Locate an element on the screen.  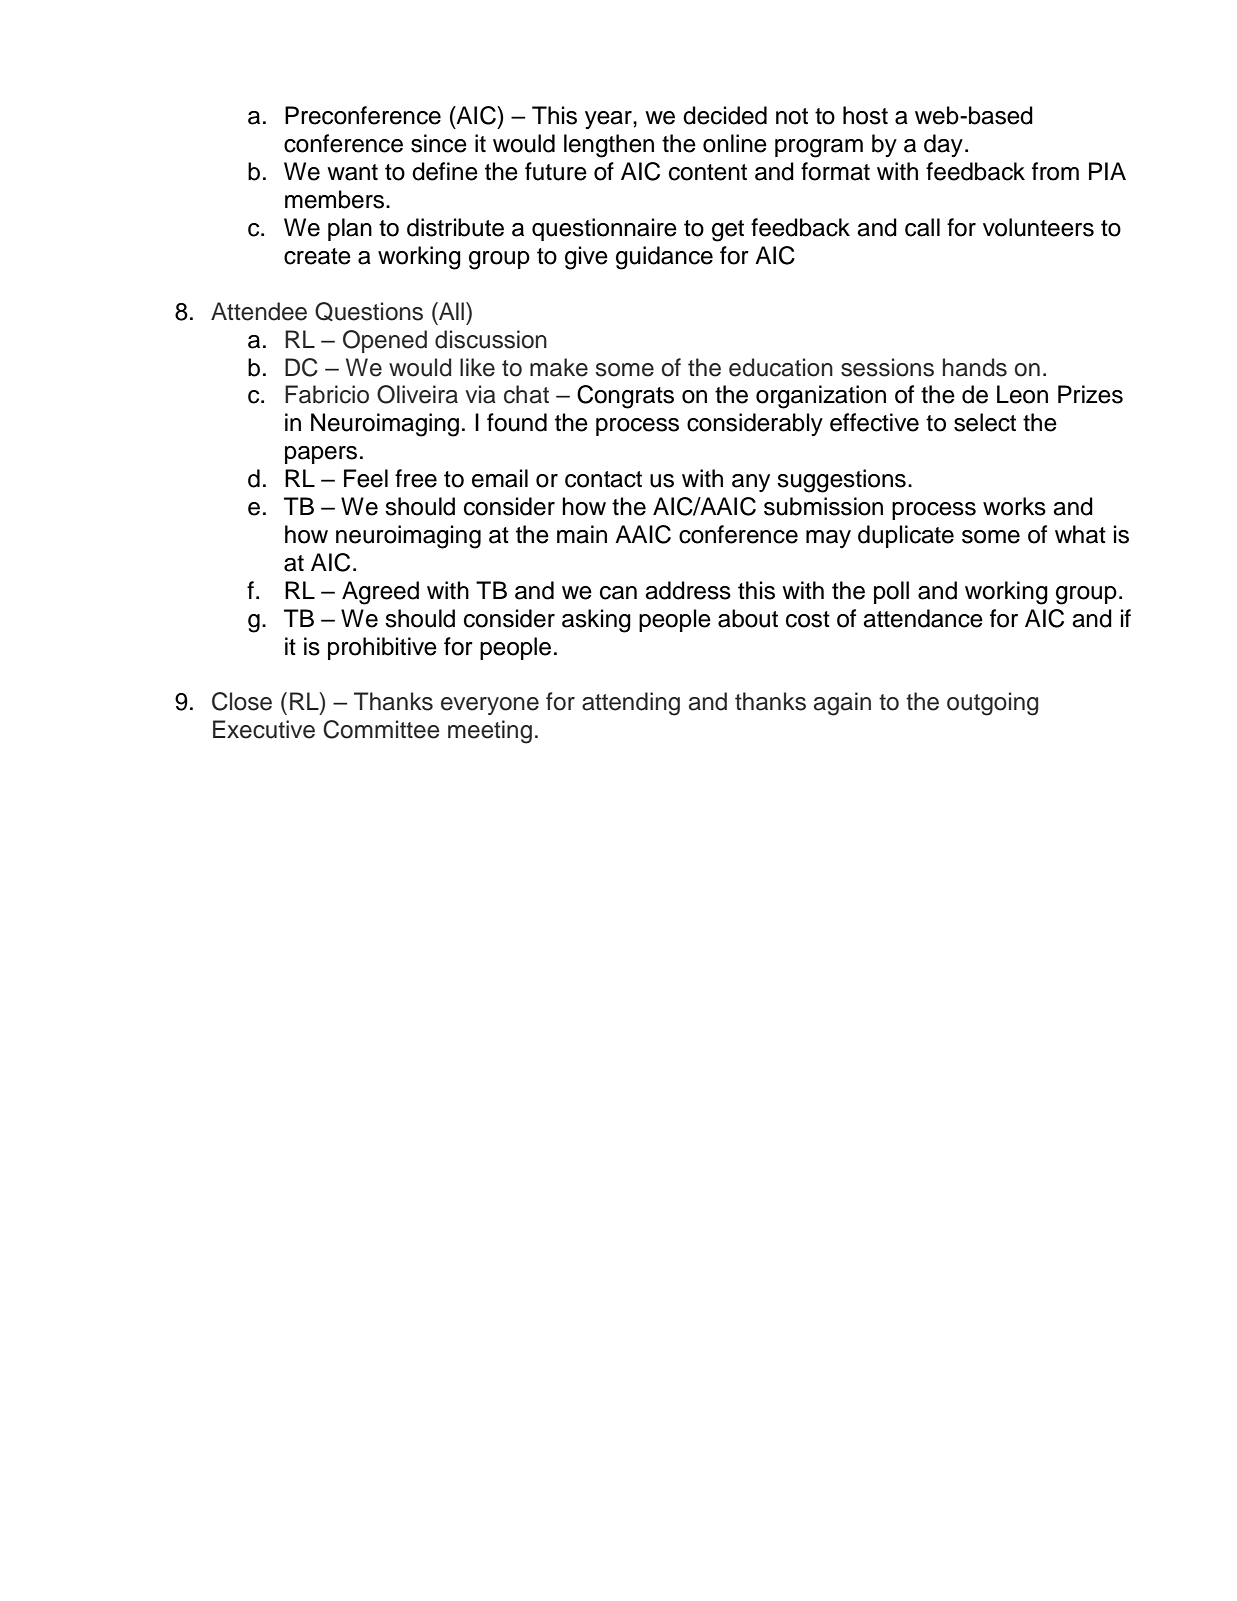
hands is located at coordinates (975, 367).
